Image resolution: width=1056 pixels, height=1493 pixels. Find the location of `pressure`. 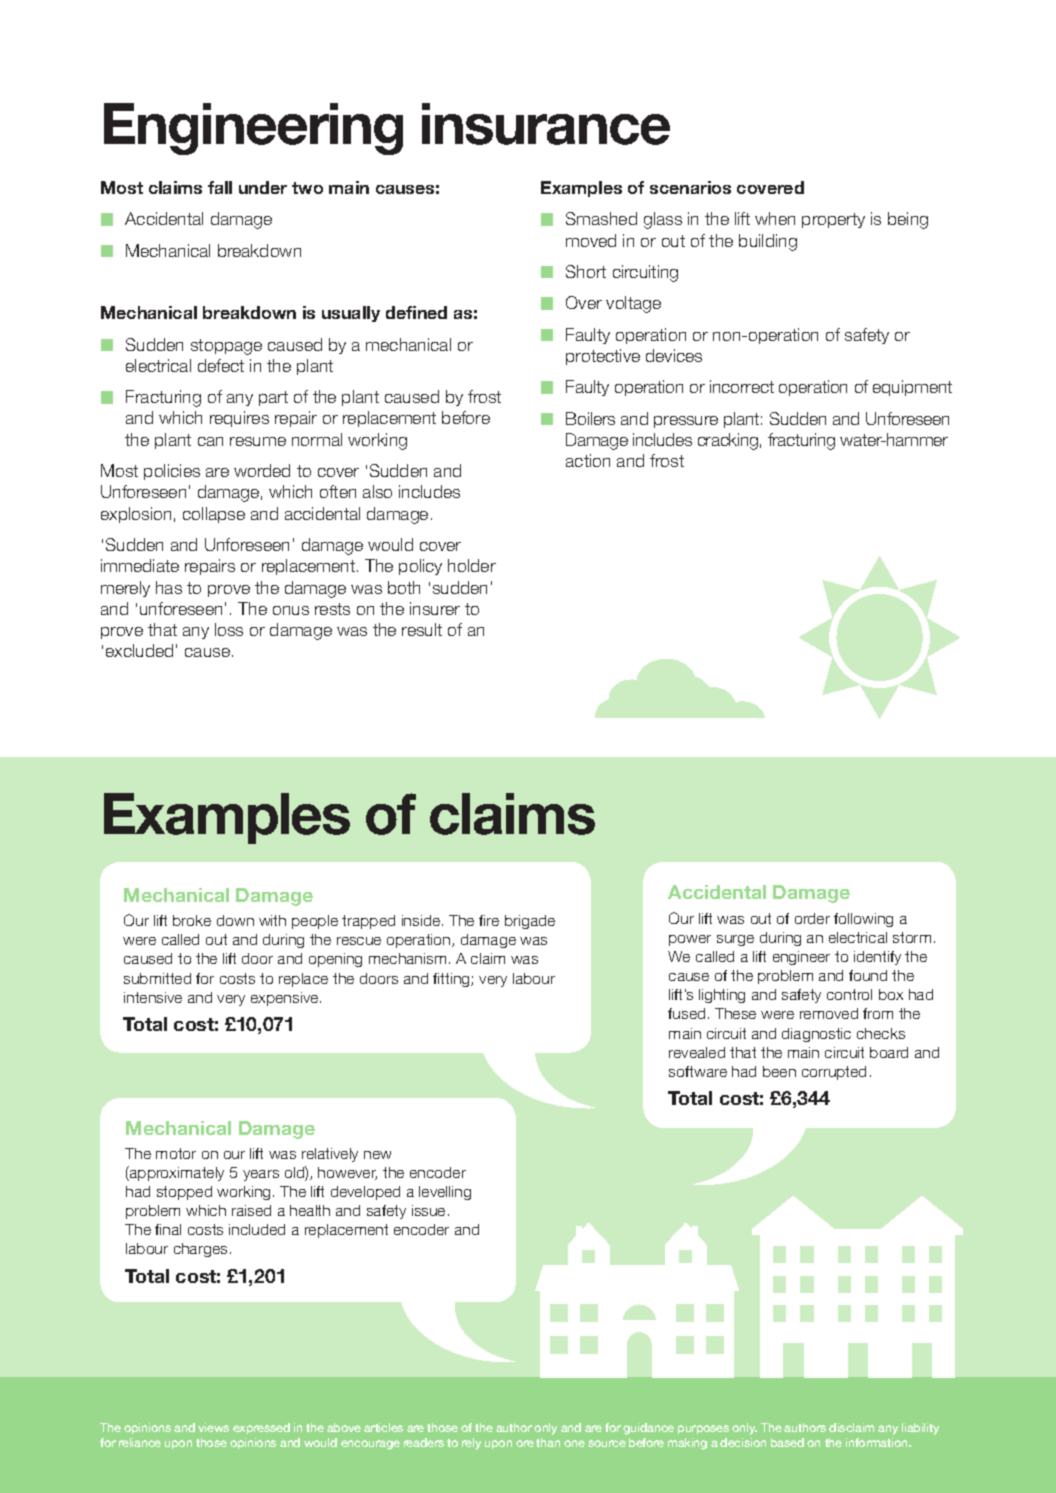

pressure is located at coordinates (686, 422).
